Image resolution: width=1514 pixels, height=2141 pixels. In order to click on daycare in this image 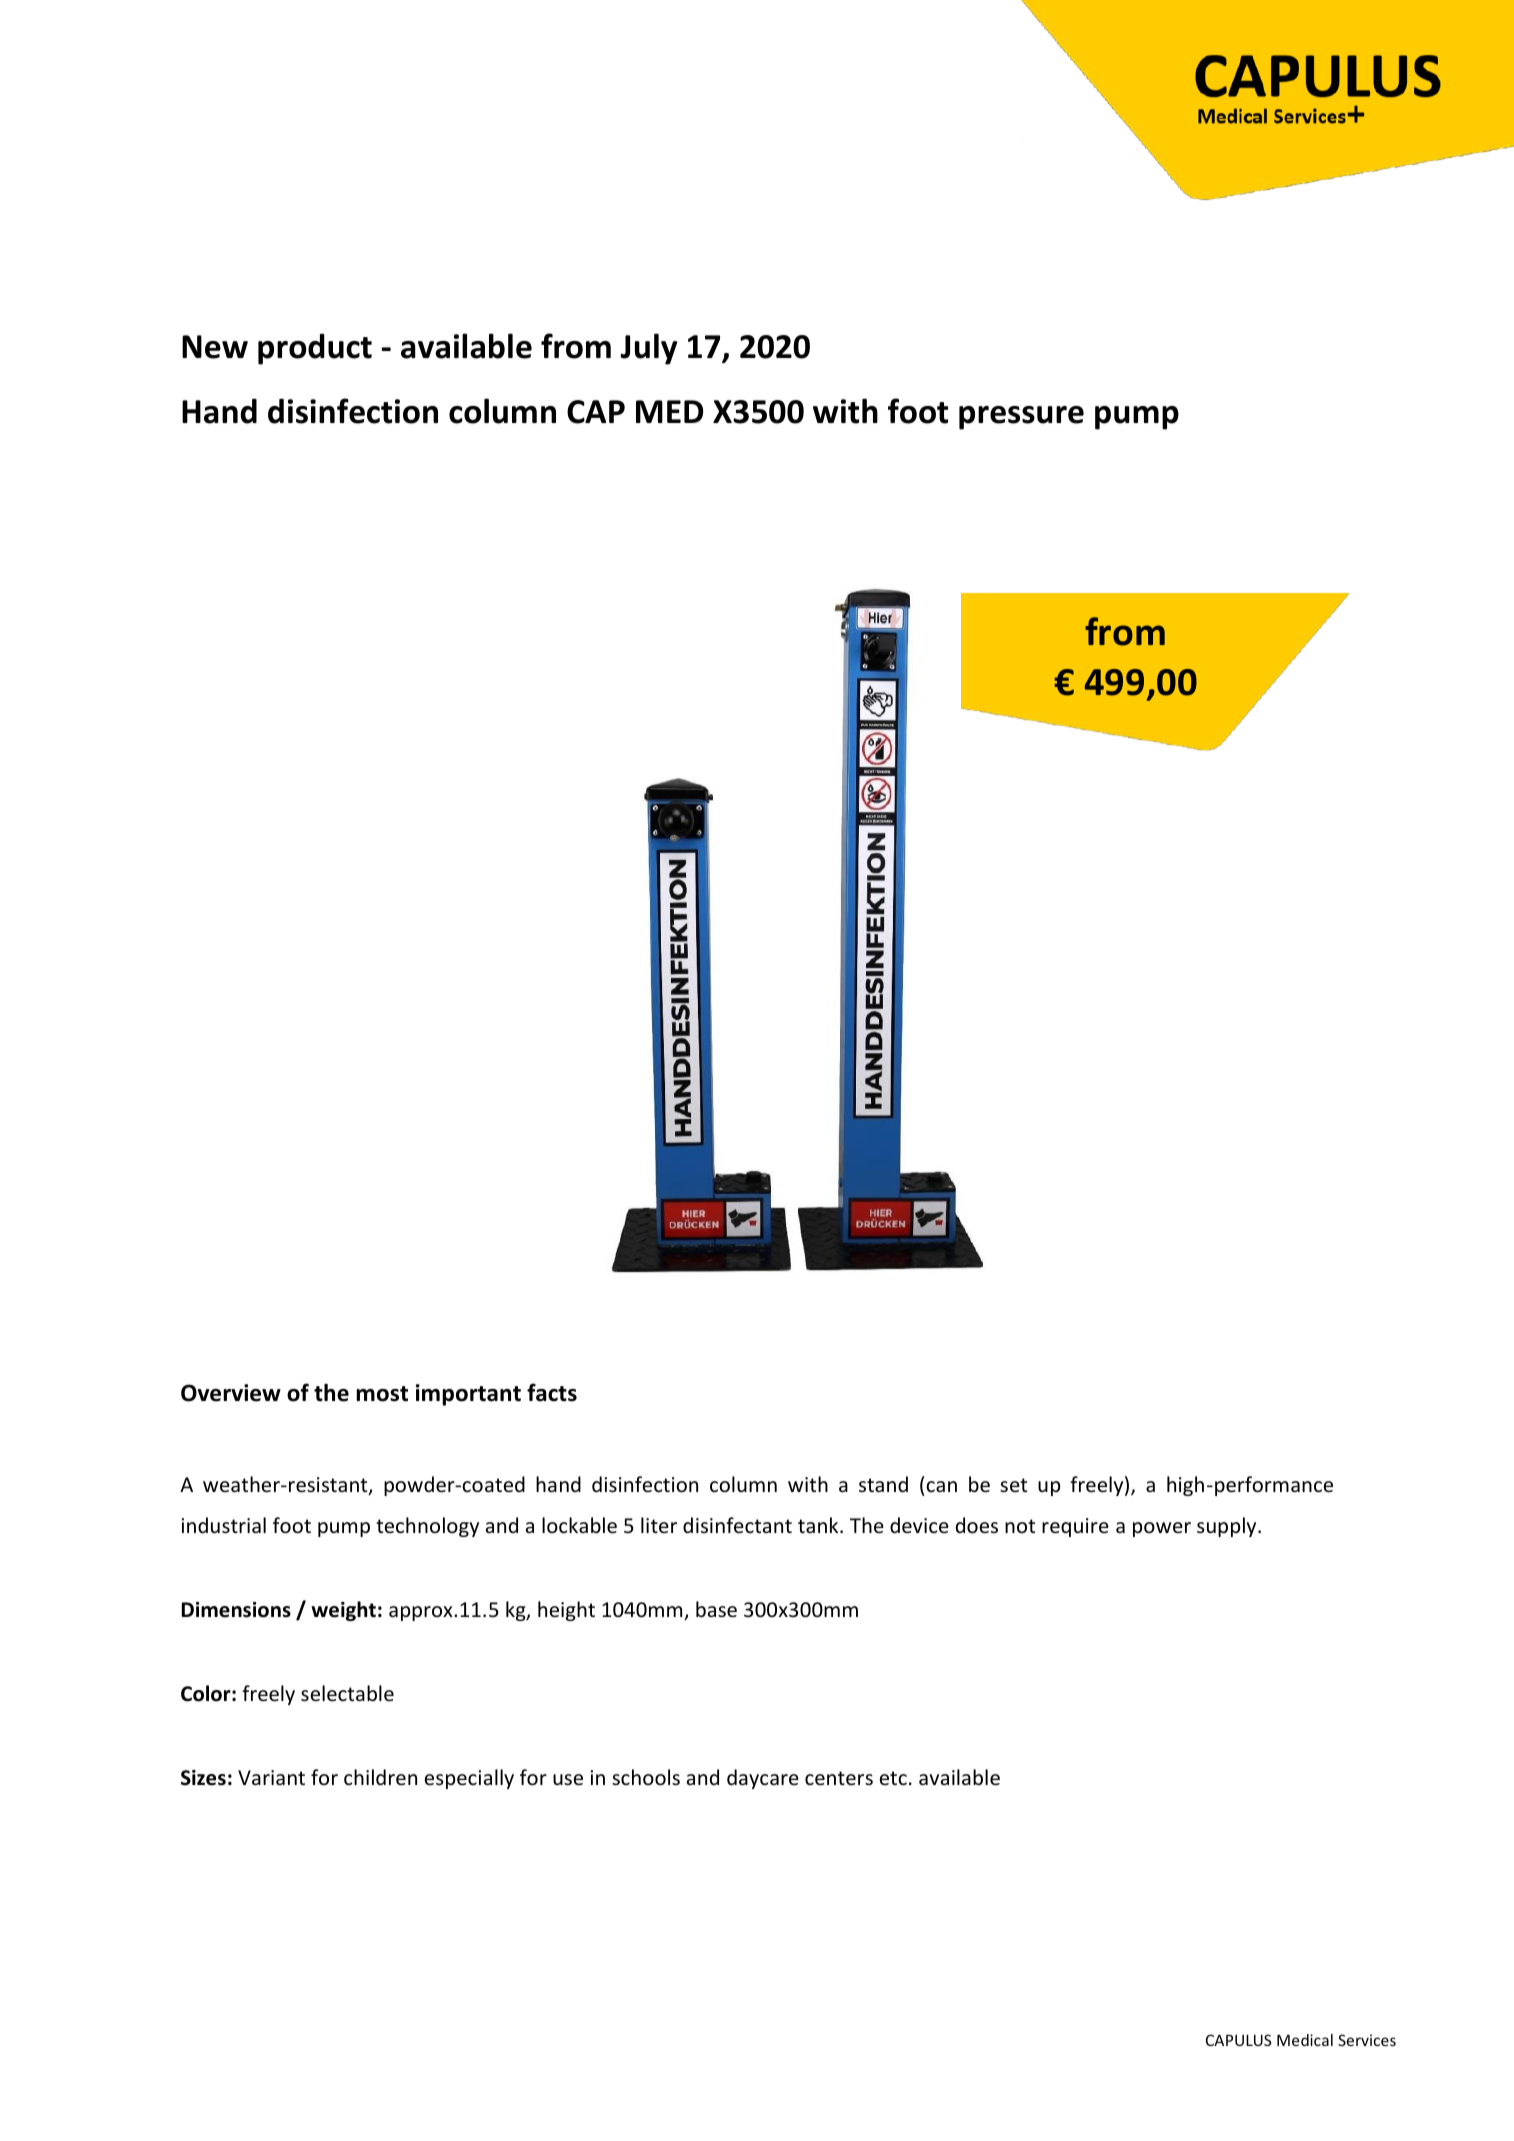, I will do `click(763, 1779)`.
